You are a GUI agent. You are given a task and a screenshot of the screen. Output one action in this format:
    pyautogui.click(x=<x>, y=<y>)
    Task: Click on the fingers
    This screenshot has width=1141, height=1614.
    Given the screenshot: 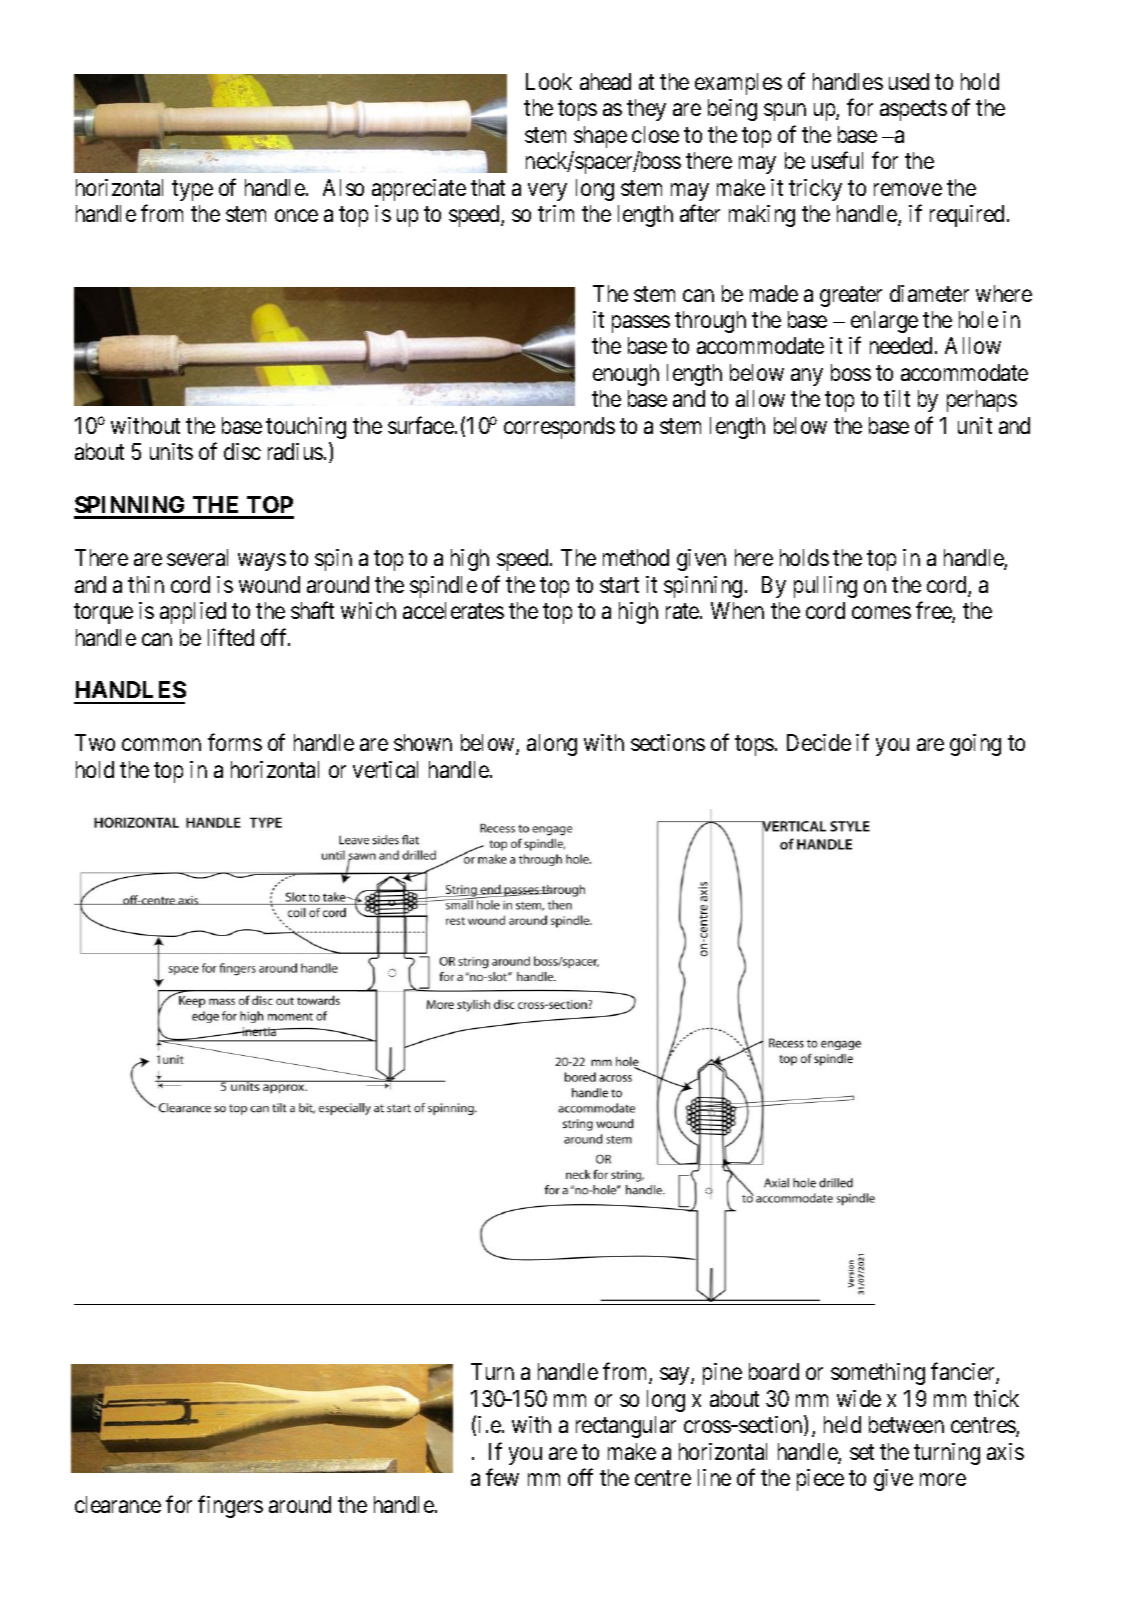 What is the action you would take?
    pyautogui.click(x=230, y=1506)
